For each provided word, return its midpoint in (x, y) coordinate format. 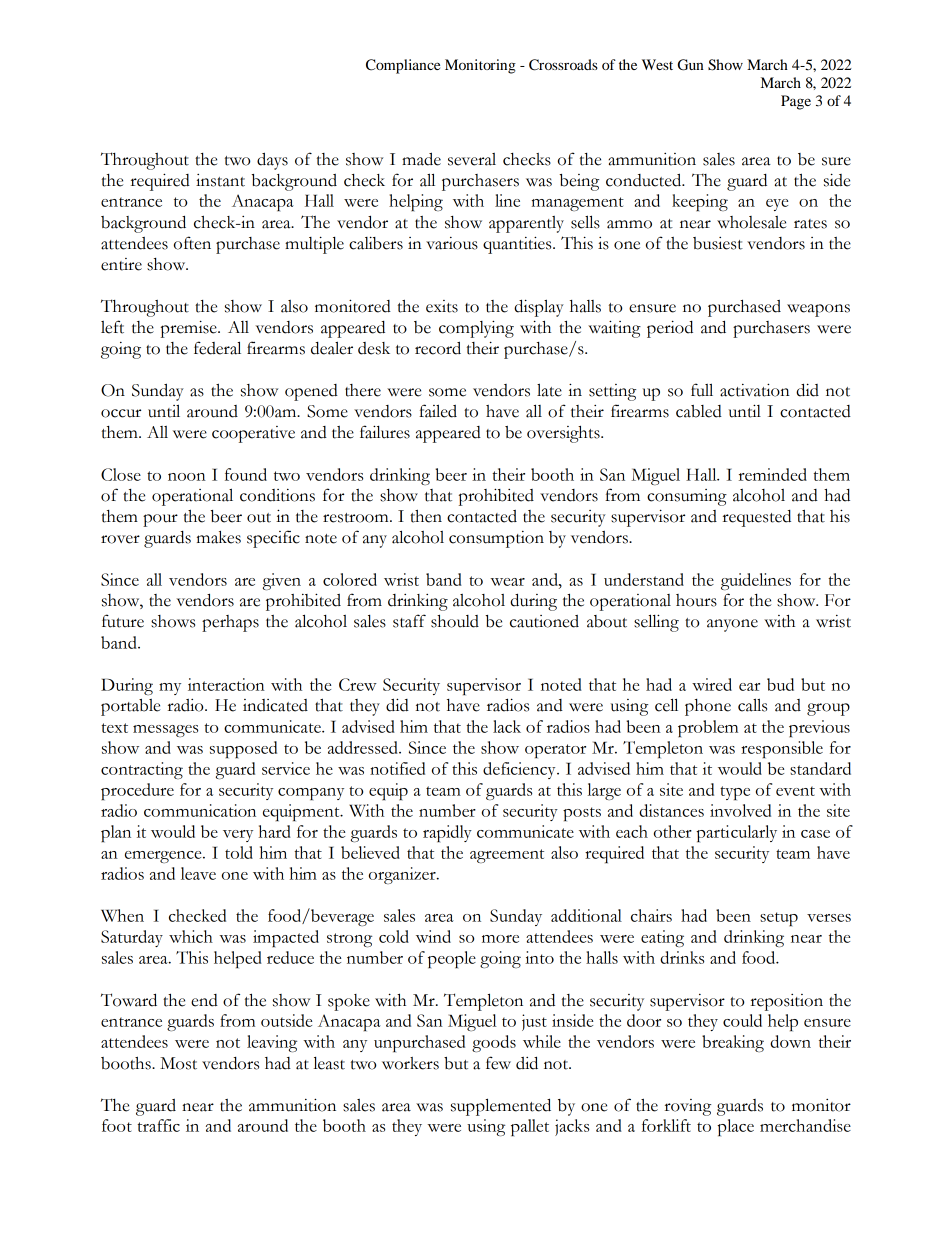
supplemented (501, 1107)
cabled (699, 411)
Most (178, 1063)
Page (796, 102)
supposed (243, 749)
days (272, 161)
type (735, 793)
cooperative (253, 434)
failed (438, 411)
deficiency (520, 770)
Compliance (403, 66)
